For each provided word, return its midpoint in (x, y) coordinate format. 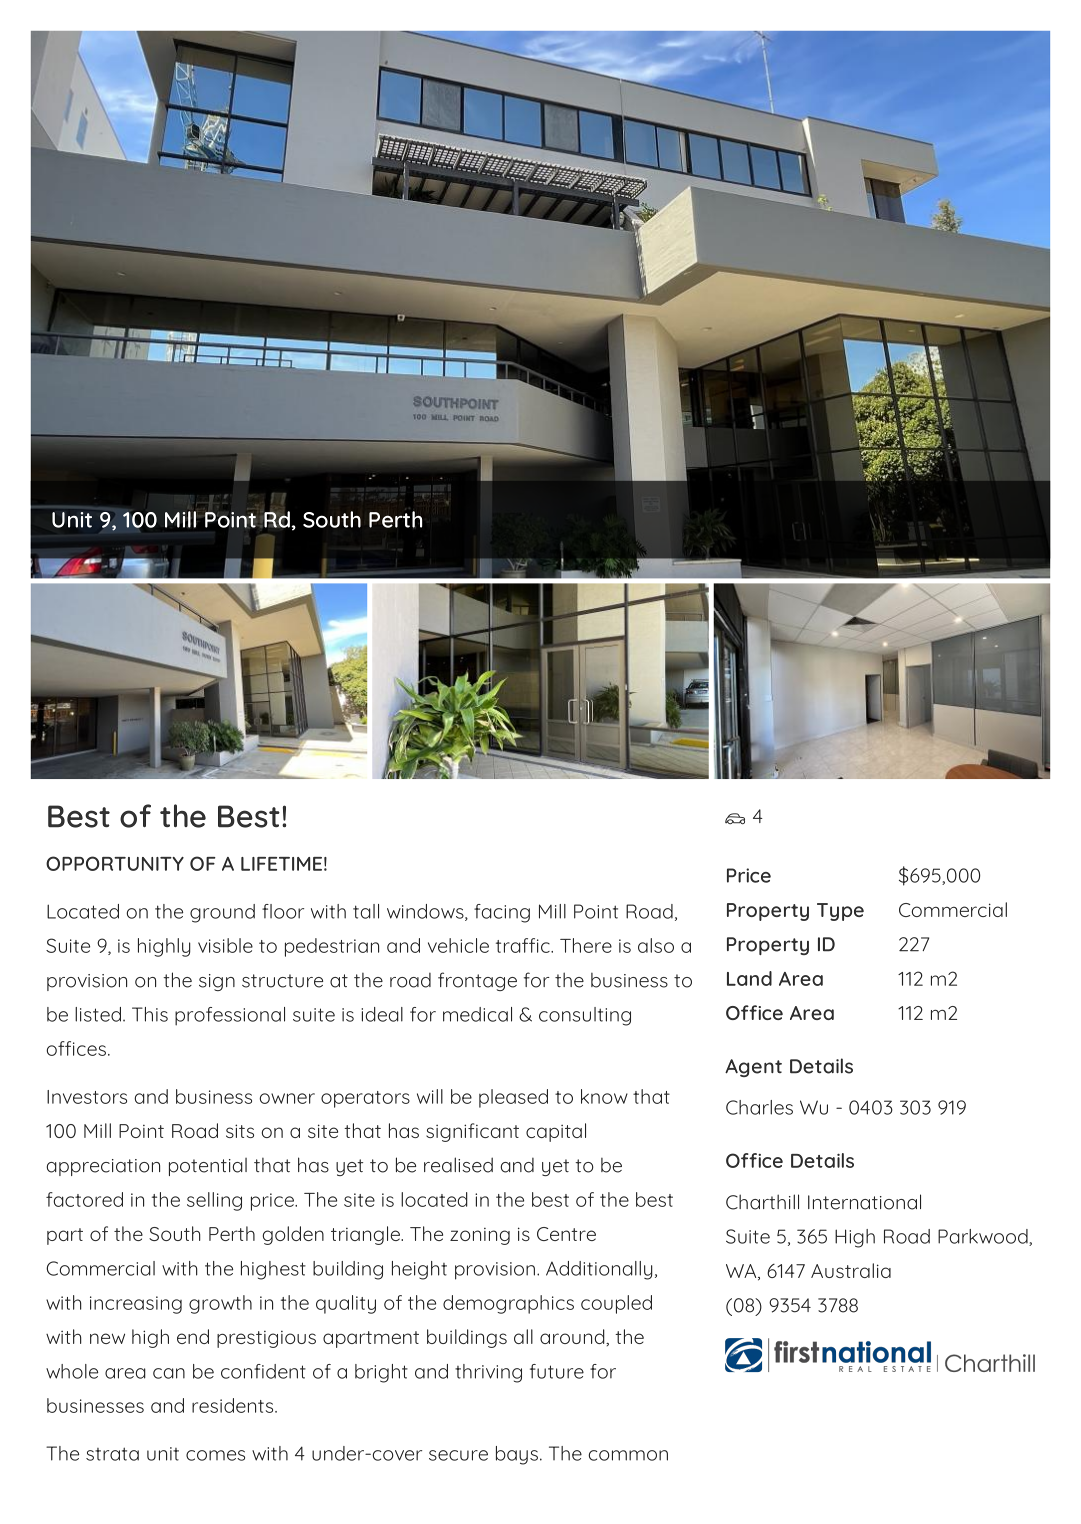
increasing (136, 1305)
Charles (759, 1107)
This (150, 1014)
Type (840, 912)
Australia (851, 1270)
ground (222, 913)
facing (502, 913)
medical (477, 1014)
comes (215, 1455)
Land (749, 978)
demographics (508, 1304)
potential (208, 1167)
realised (458, 1165)
